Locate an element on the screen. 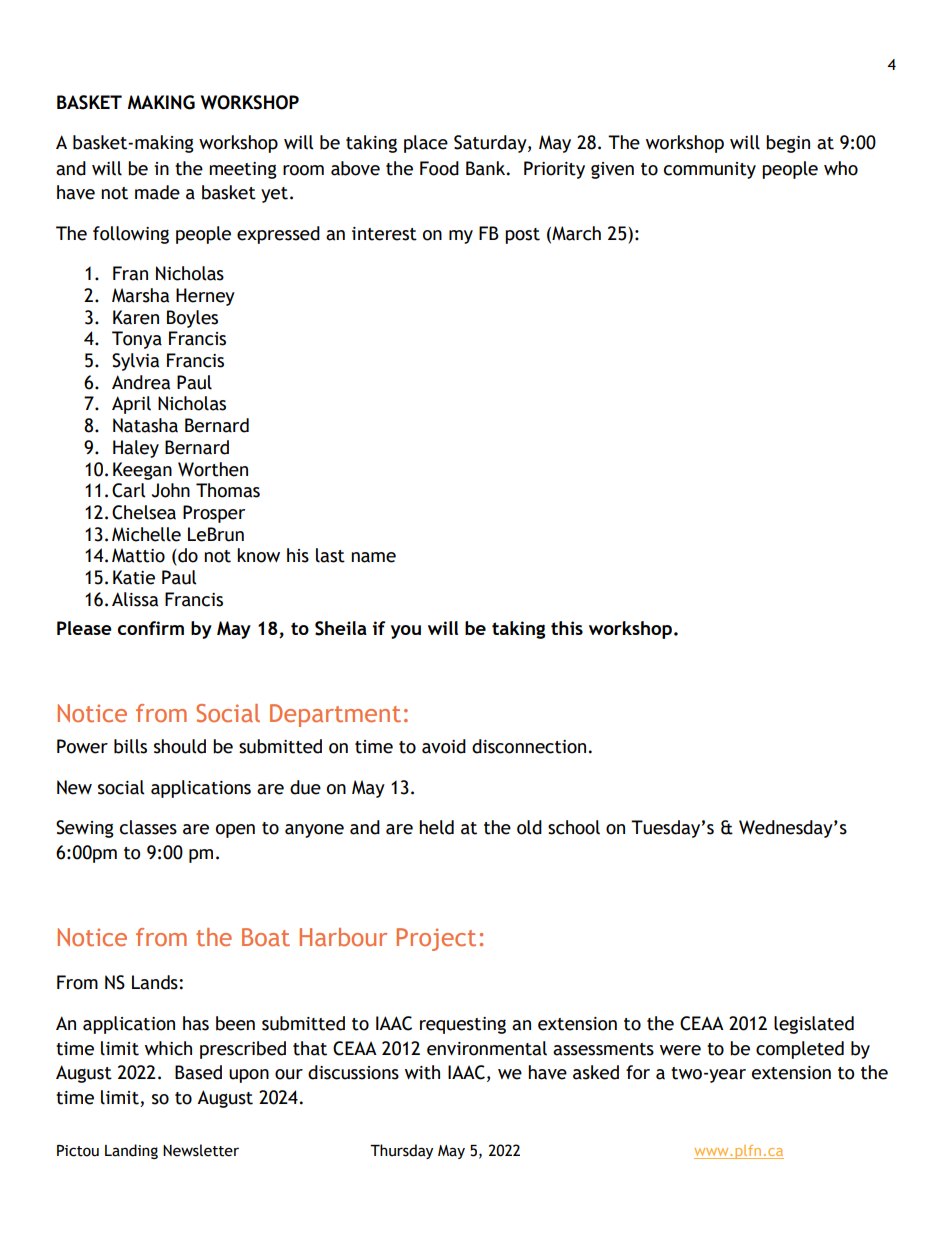 This screenshot has height=1233, width=952. Newsletter is located at coordinates (201, 1150).
